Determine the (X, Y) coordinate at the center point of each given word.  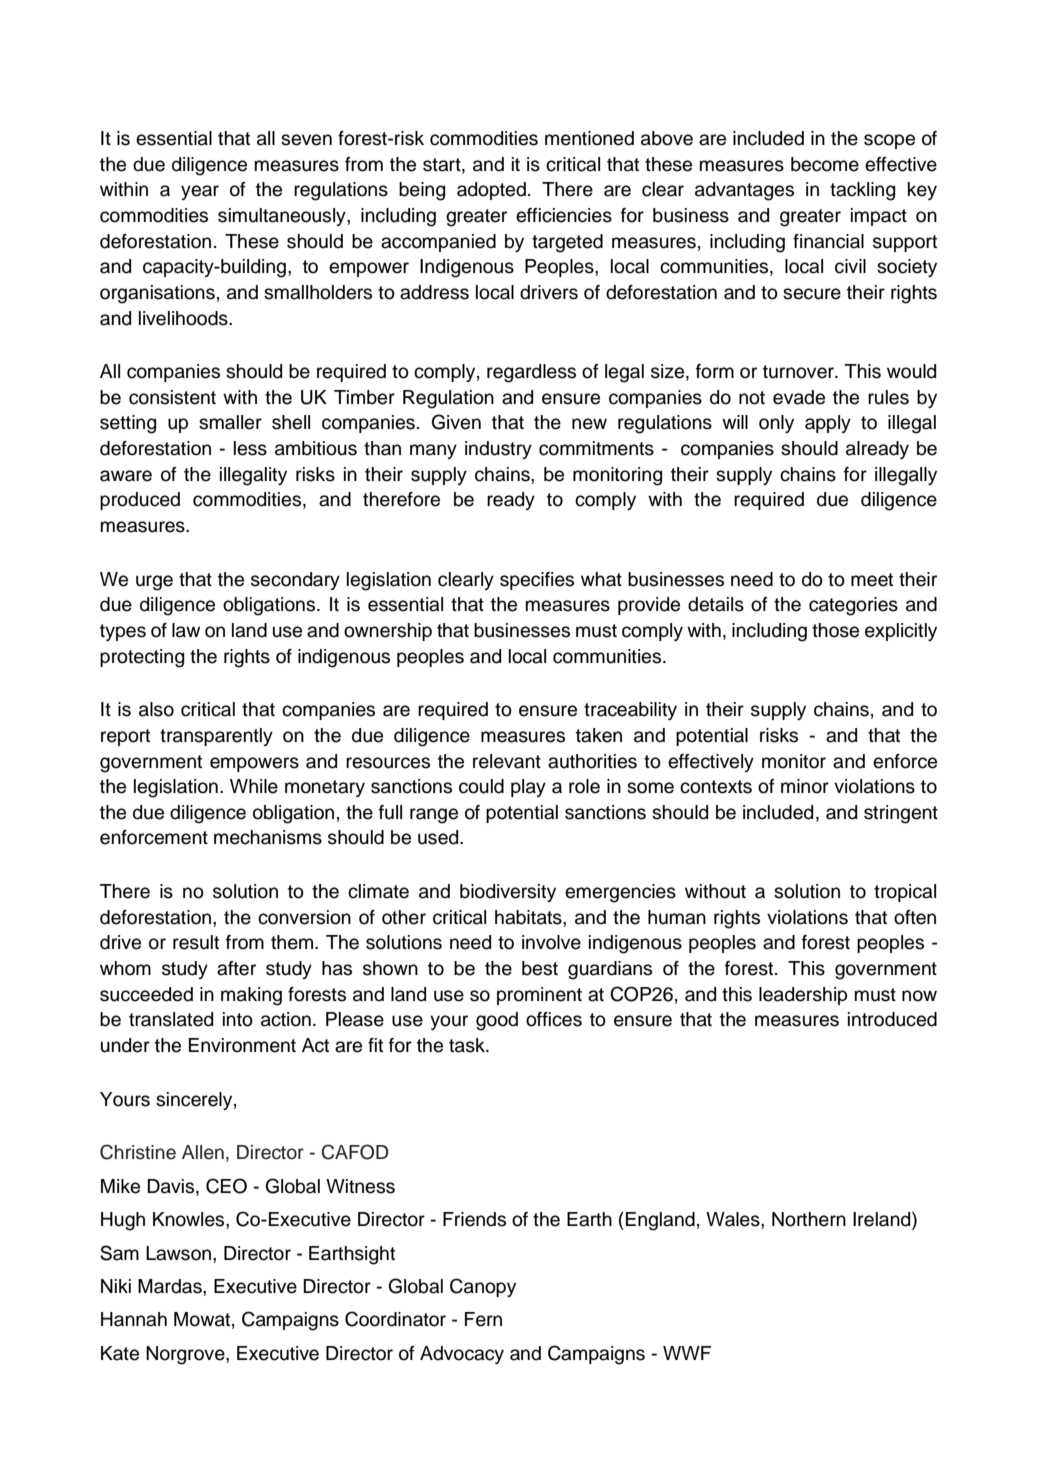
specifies (537, 581)
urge (154, 583)
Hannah (134, 1319)
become (825, 164)
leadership (803, 996)
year (200, 192)
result (196, 942)
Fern (483, 1319)
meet (872, 580)
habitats (529, 917)
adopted (491, 191)
